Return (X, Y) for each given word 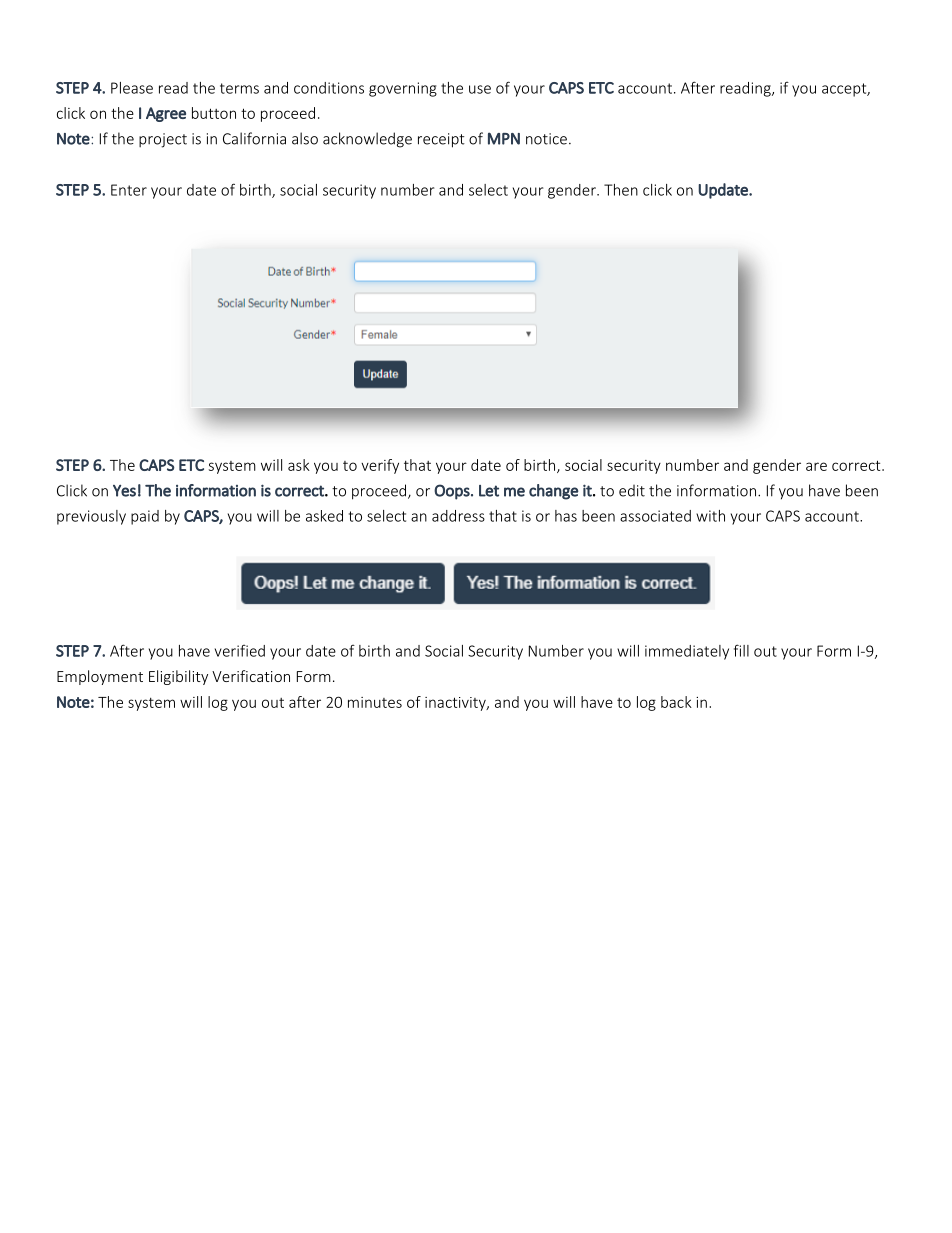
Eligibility (178, 677)
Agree (166, 114)
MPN (504, 138)
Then (621, 190)
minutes (375, 702)
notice (546, 139)
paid (145, 517)
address (458, 516)
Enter (129, 190)
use (480, 89)
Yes (124, 491)
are (816, 466)
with (710, 516)
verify (380, 466)
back (676, 702)
